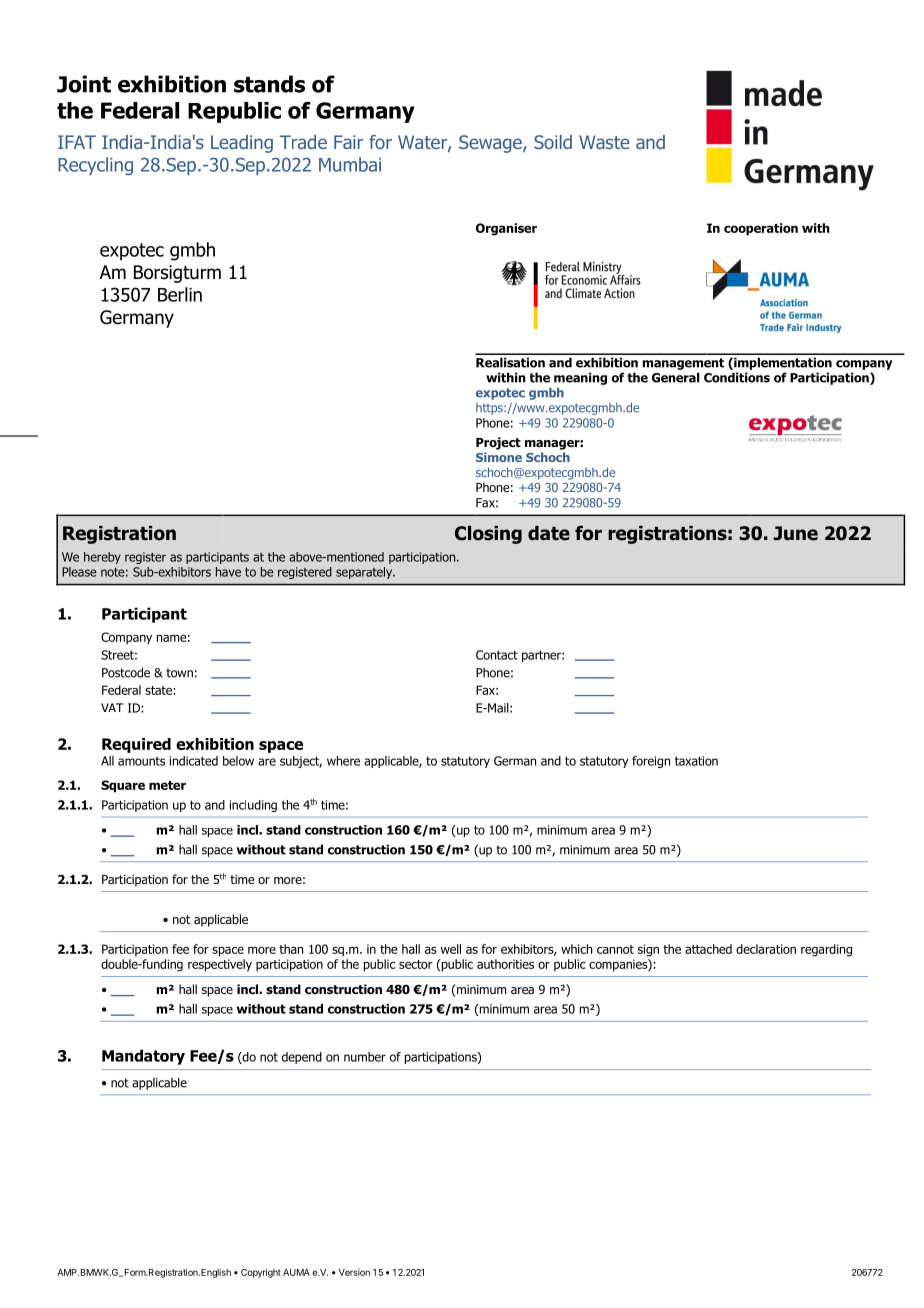 This screenshot has height=1308, width=924. Describe the element at coordinates (451, 949) in the screenshot. I see `well` at that location.
